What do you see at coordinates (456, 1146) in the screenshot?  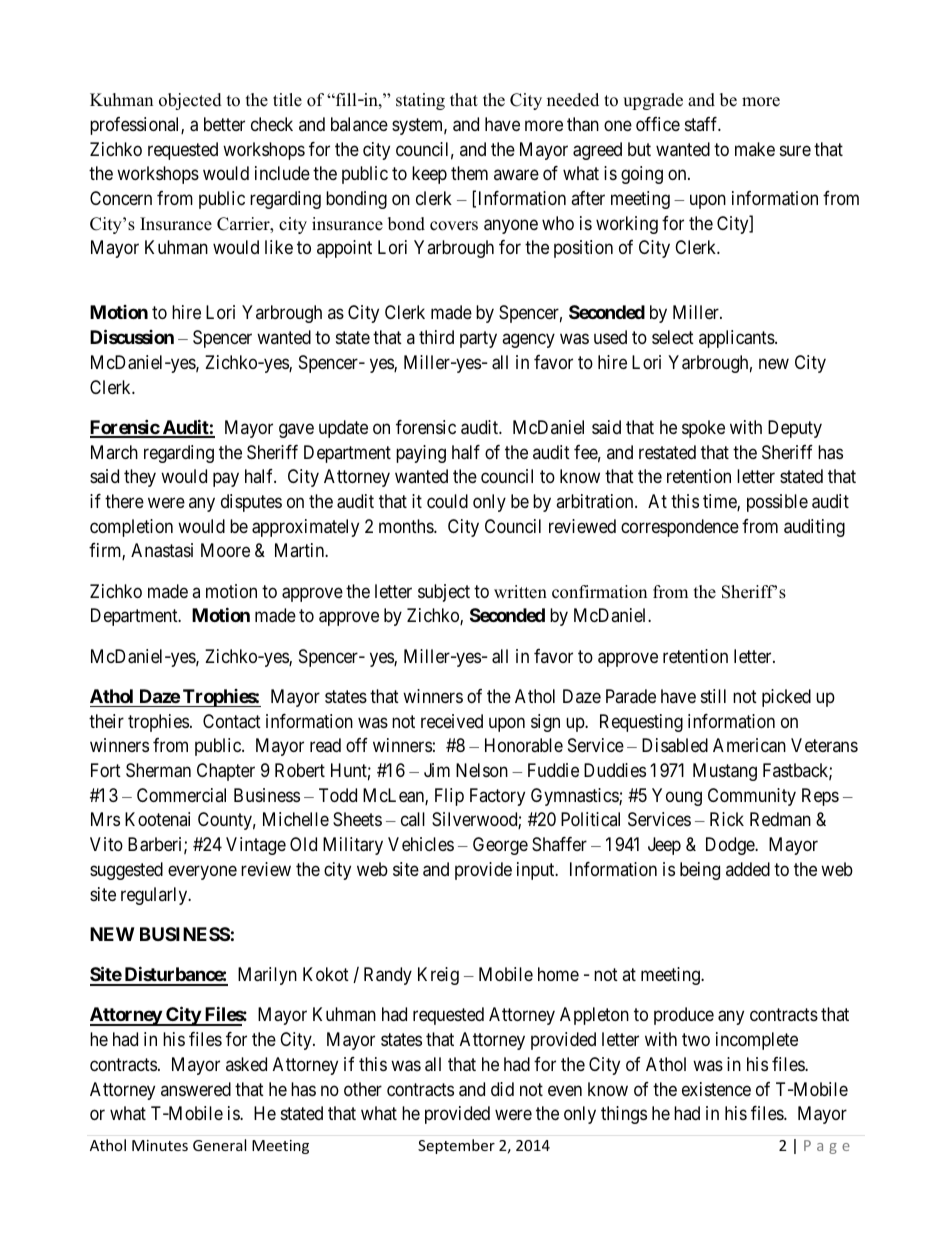 I see `September` at bounding box center [456, 1146].
